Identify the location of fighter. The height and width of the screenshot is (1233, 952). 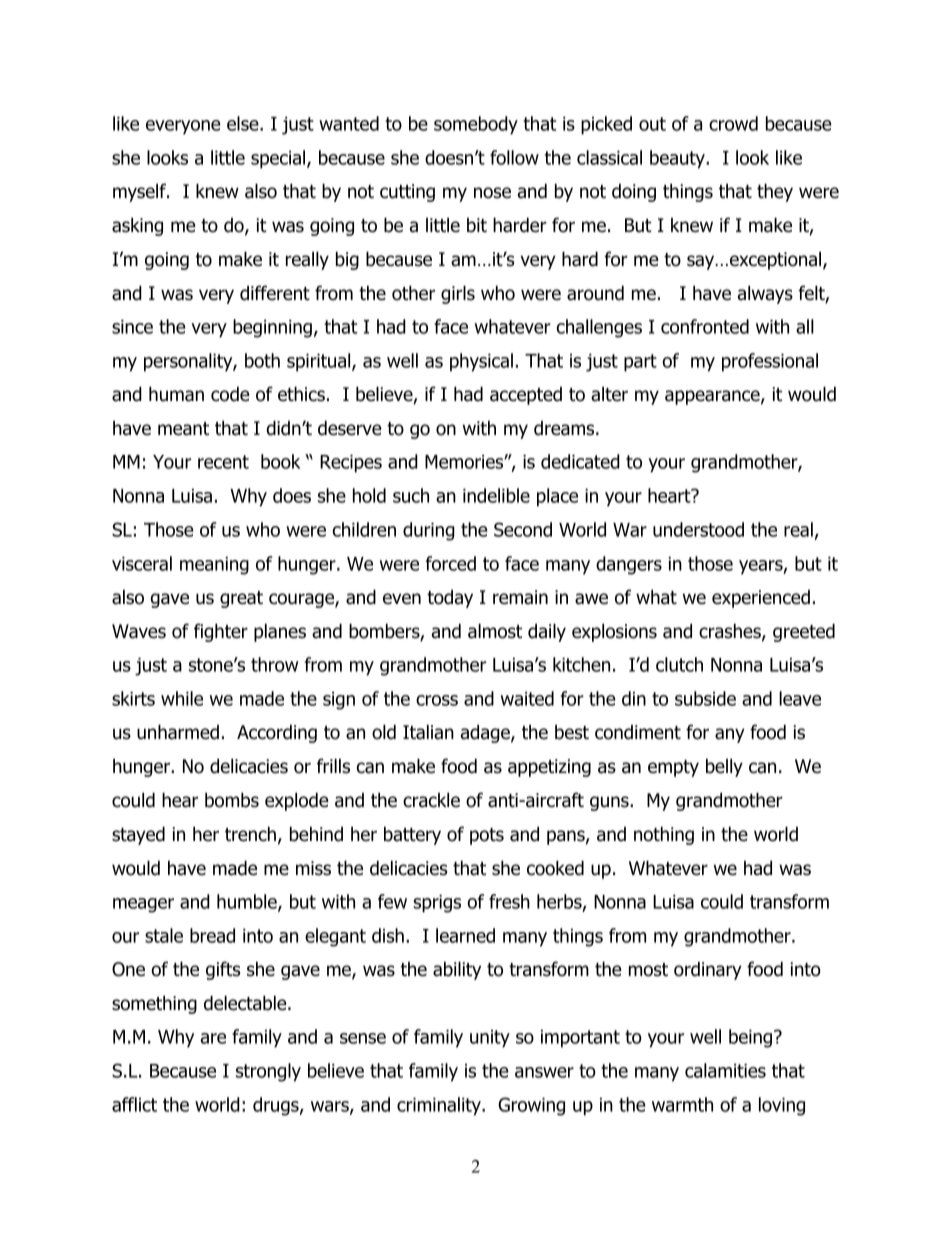
(221, 632).
